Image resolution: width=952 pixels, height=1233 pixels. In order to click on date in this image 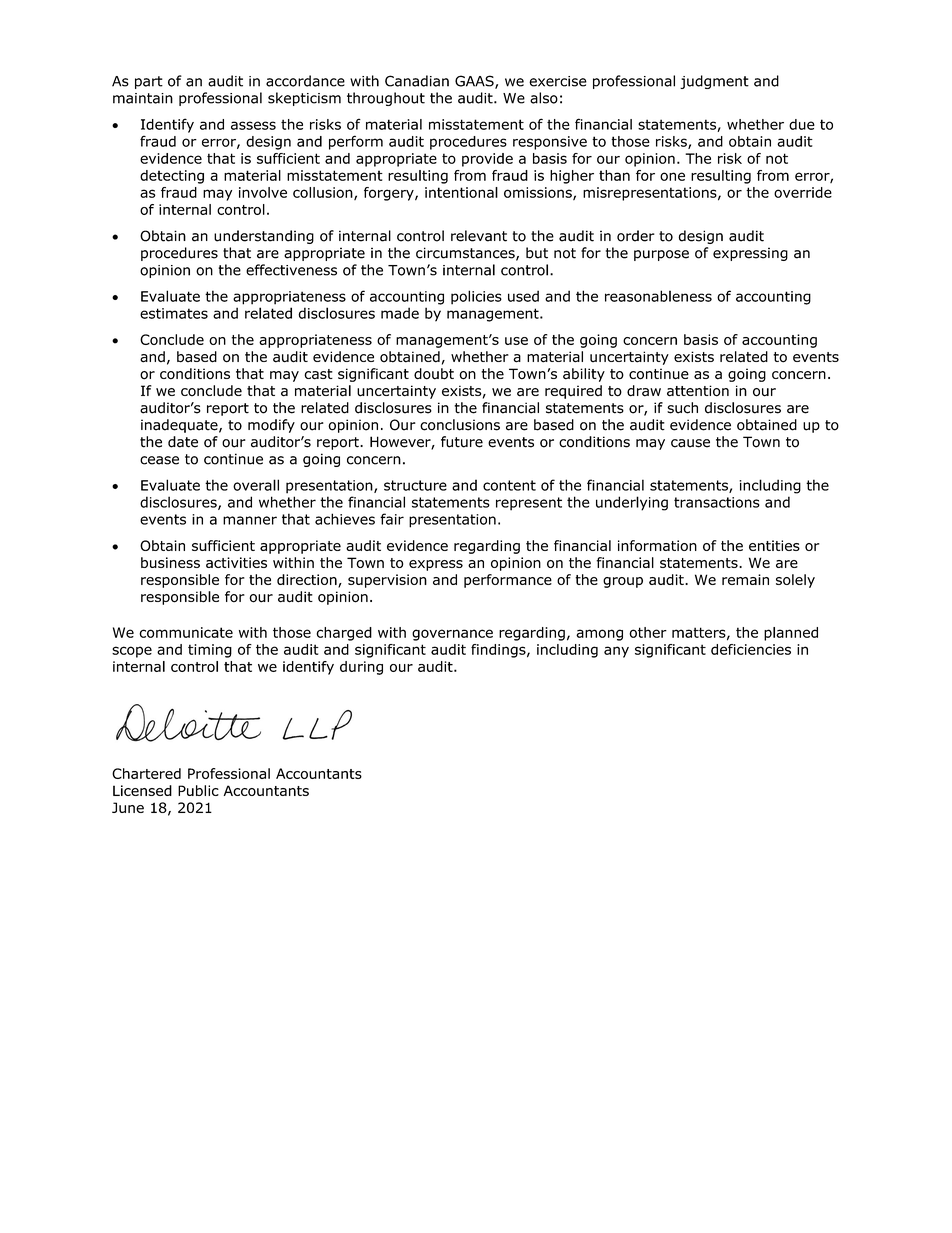, I will do `click(183, 442)`.
